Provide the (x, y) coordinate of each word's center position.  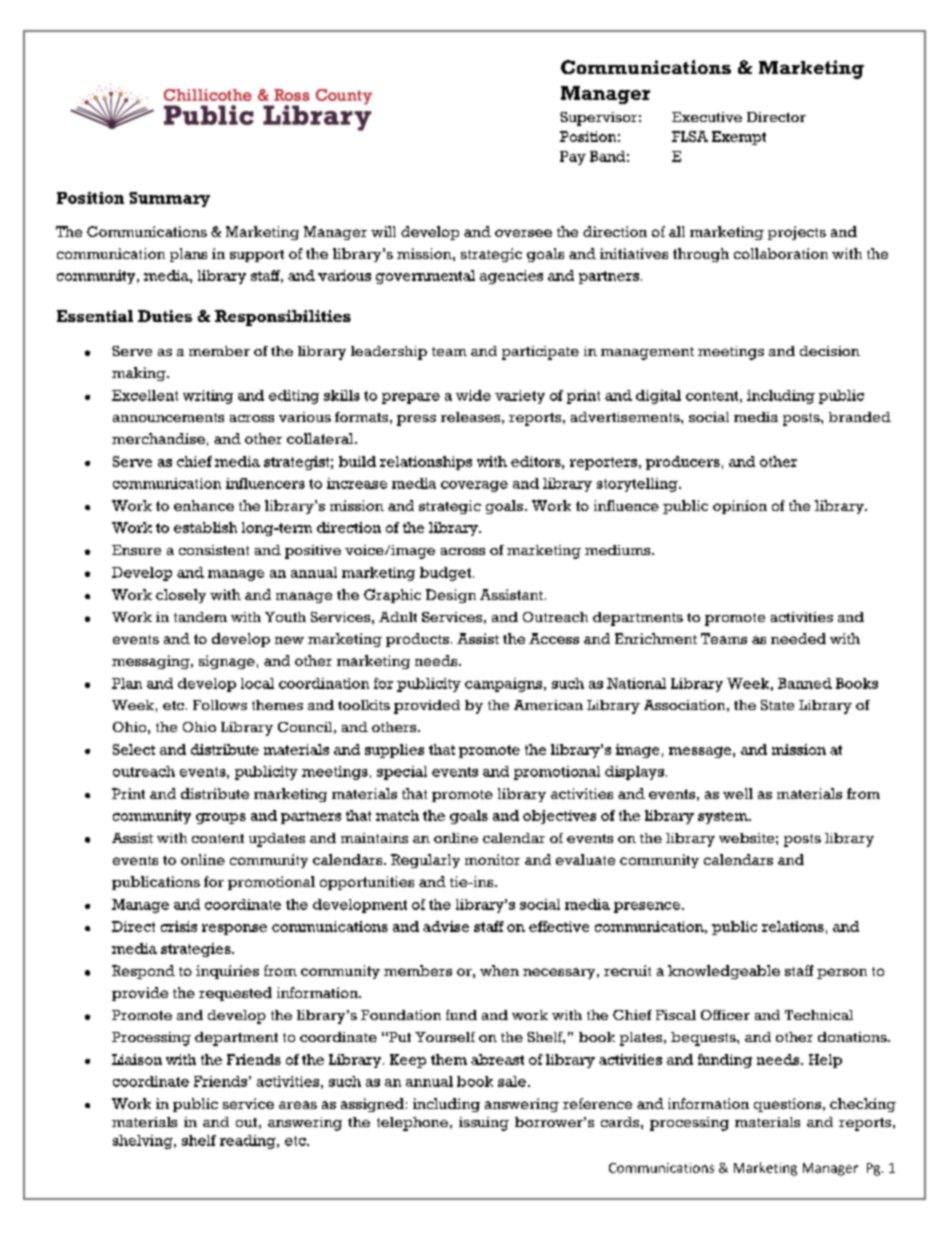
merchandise (158, 438)
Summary (169, 199)
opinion (740, 507)
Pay (573, 158)
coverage (474, 486)
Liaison (137, 1059)
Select (134, 749)
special (402, 773)
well (738, 793)
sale (512, 1081)
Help (825, 1061)
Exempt (739, 138)
